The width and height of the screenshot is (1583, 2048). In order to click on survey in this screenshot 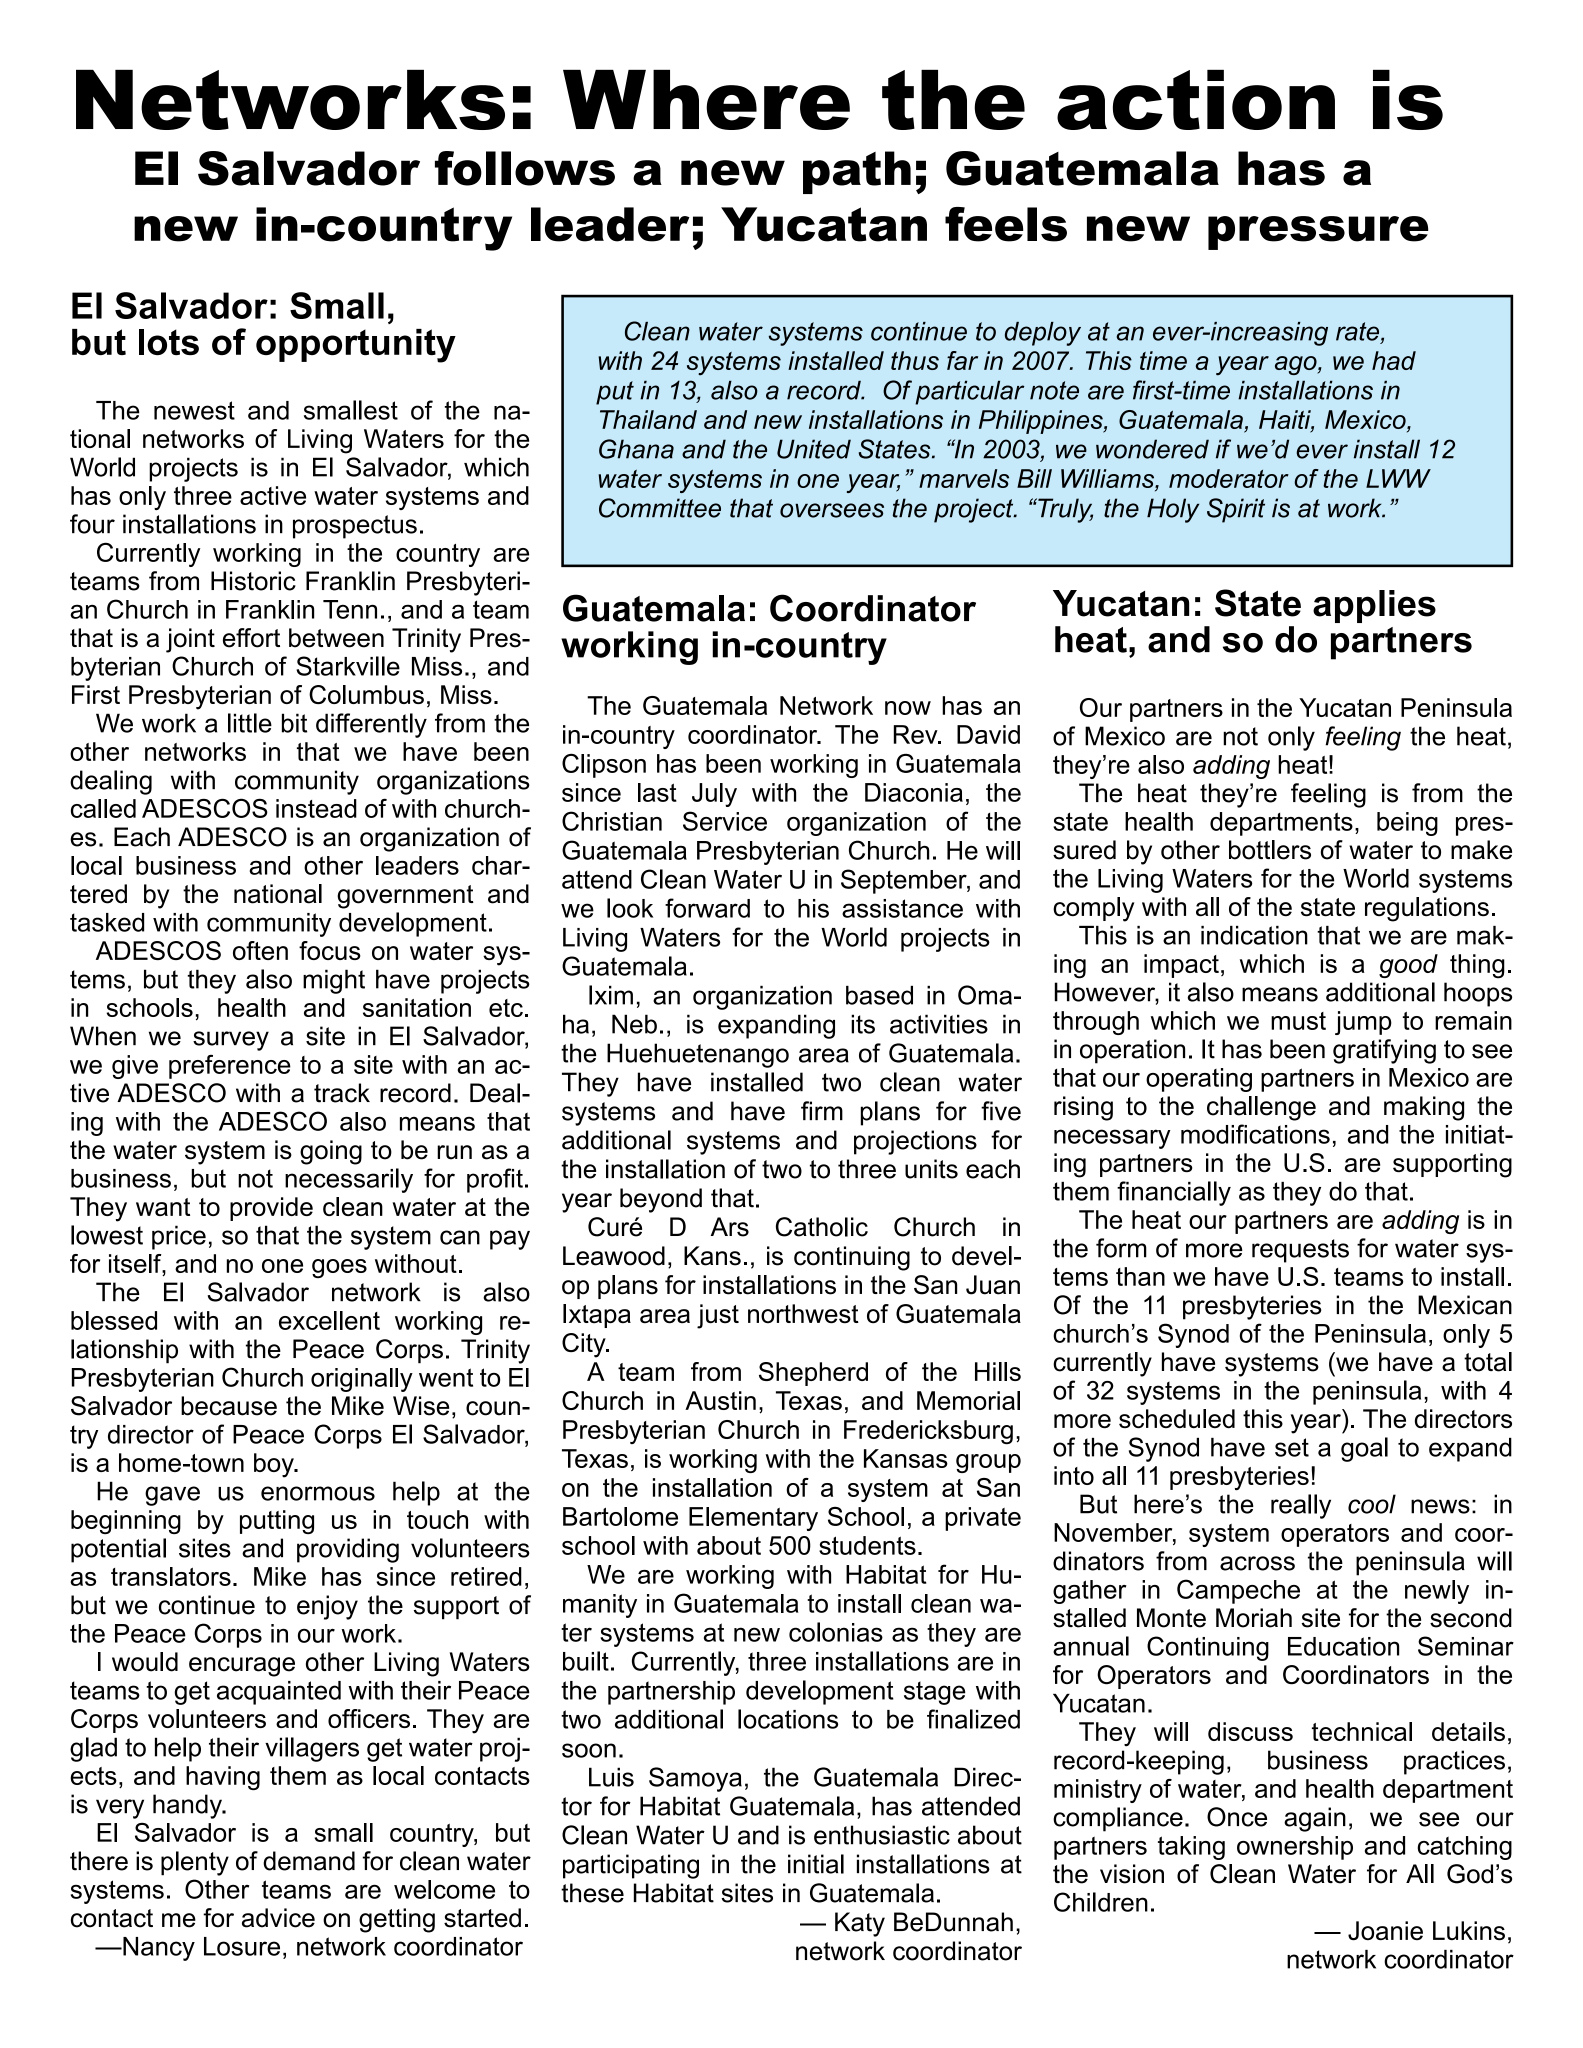, I will do `click(231, 1041)`.
